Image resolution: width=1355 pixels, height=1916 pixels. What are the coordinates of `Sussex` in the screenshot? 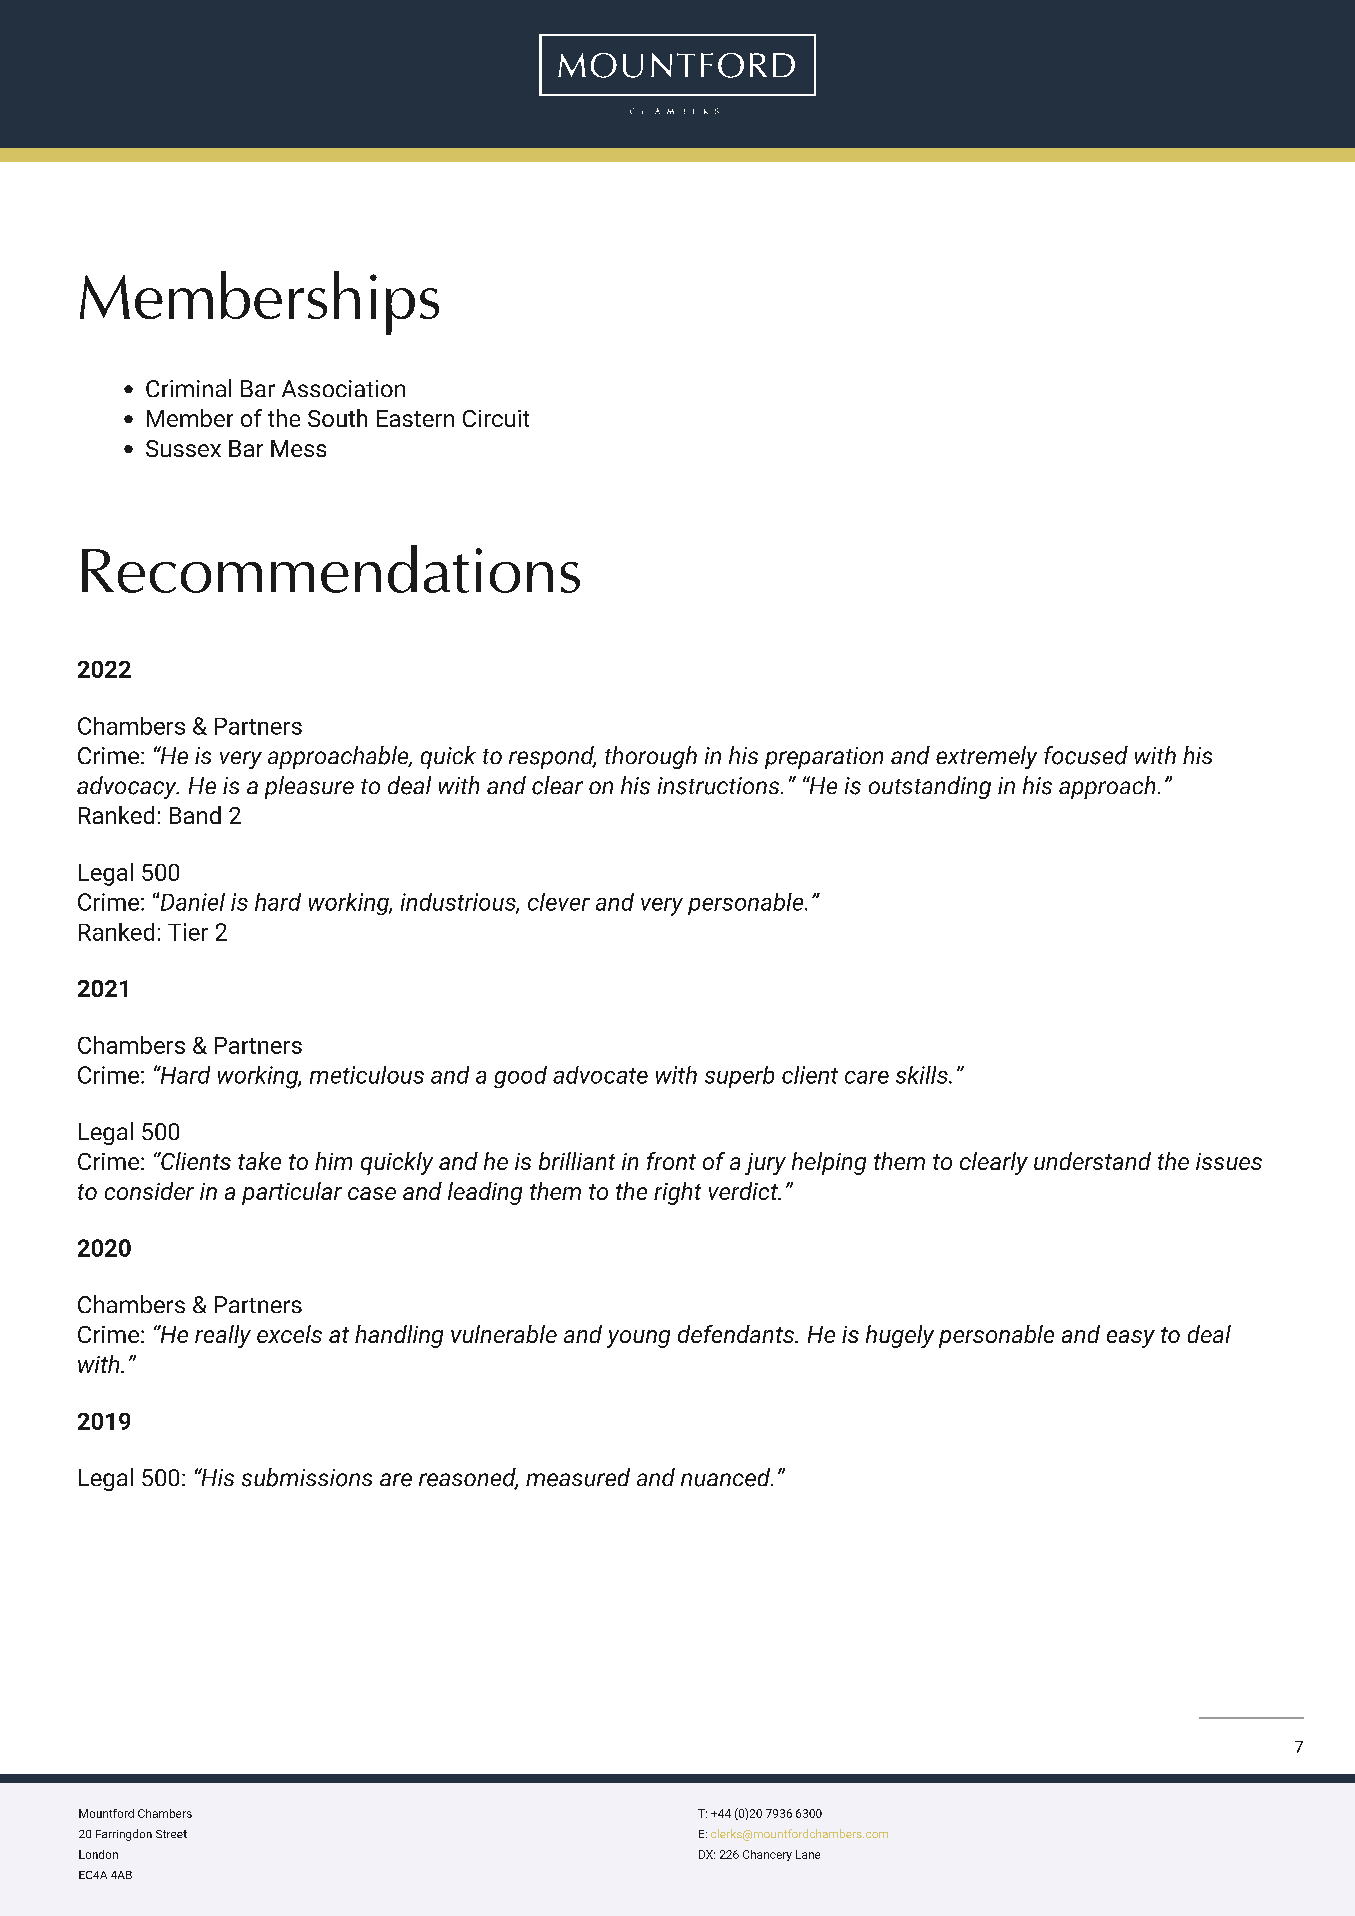 It's located at (183, 448).
